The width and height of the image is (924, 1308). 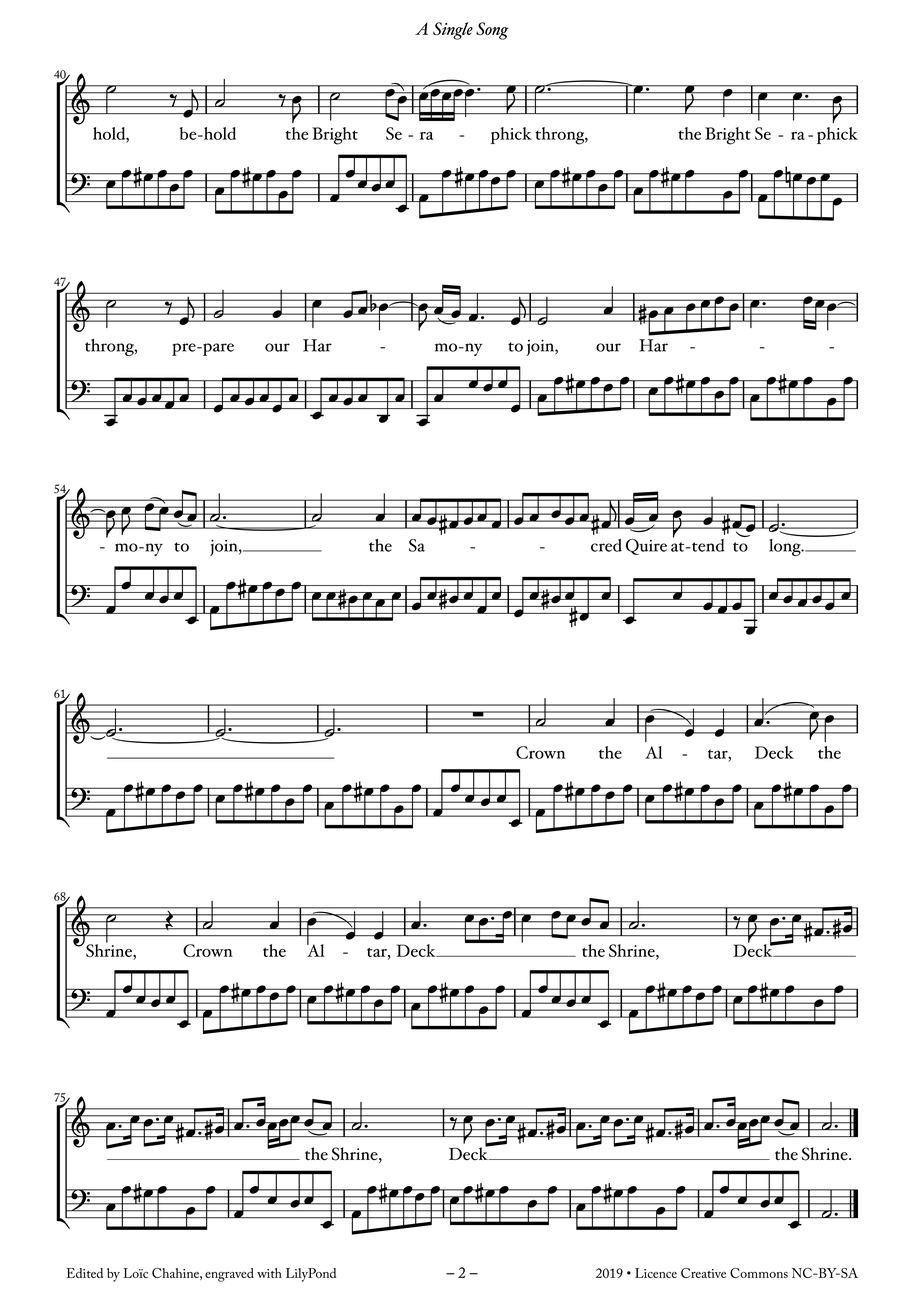 I want to click on pare, so click(x=217, y=349).
